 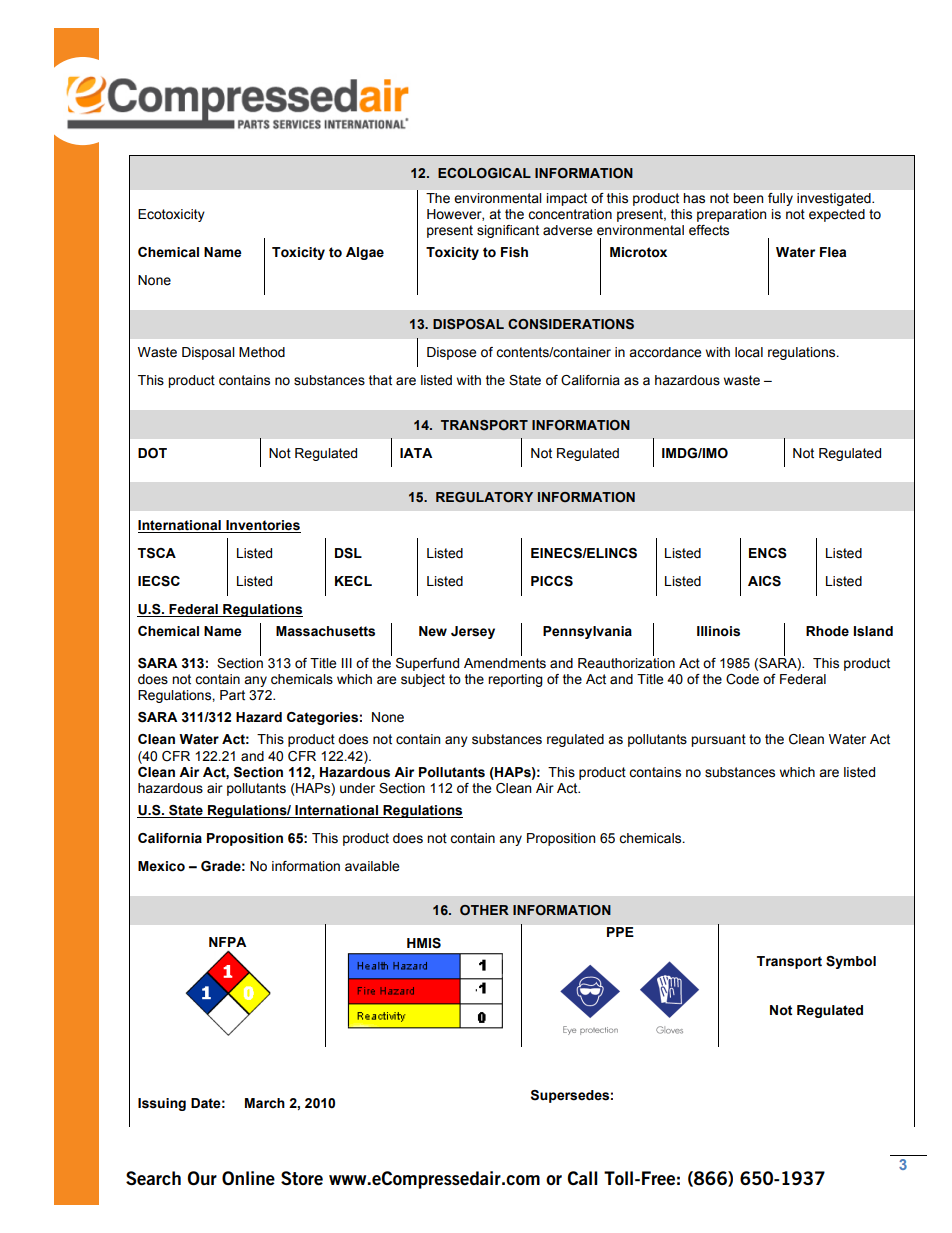 What do you see at coordinates (262, 352) in the screenshot?
I see `Method` at bounding box center [262, 352].
